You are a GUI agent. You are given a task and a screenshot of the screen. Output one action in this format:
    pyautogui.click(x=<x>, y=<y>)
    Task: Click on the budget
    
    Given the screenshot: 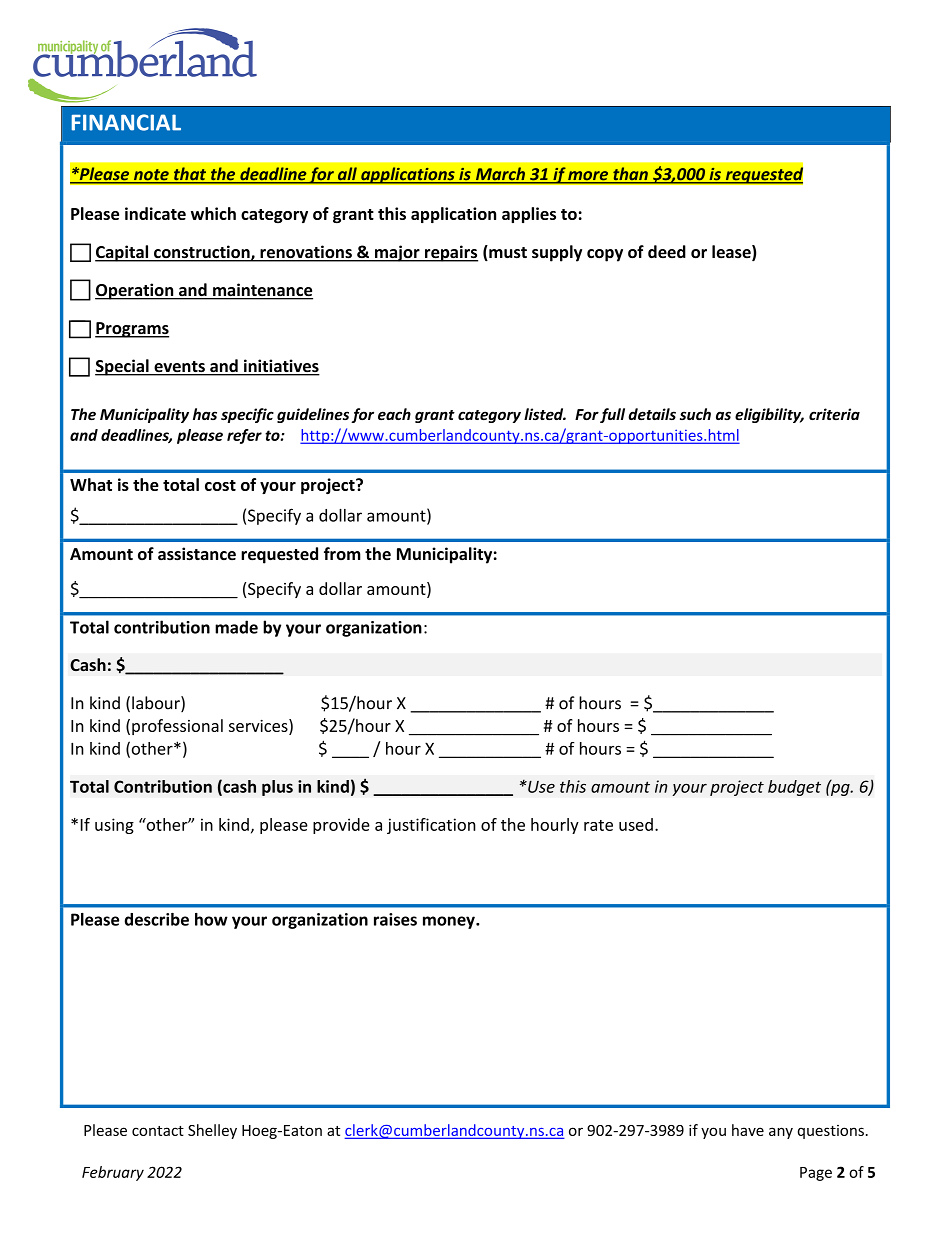 What is the action you would take?
    pyautogui.click(x=794, y=788)
